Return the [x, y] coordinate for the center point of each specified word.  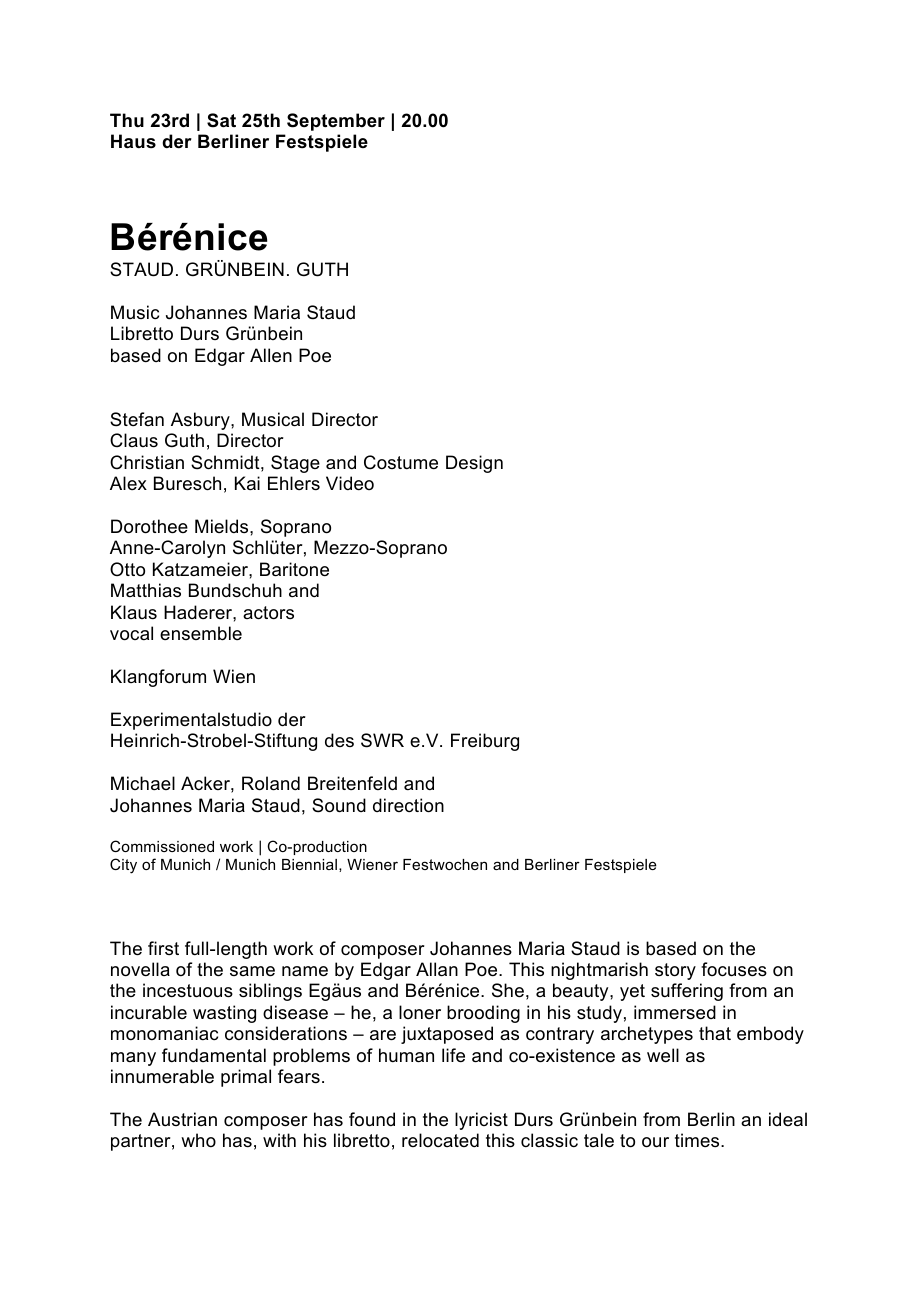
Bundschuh [235, 590]
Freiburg [485, 742]
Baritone [294, 569]
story [675, 971]
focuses [734, 969]
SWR [382, 740]
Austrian [182, 1119]
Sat [221, 120]
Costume [401, 462]
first [163, 948]
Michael [143, 783]
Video [350, 483]
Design [474, 464]
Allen [271, 355]
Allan [437, 969]
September [336, 122]
